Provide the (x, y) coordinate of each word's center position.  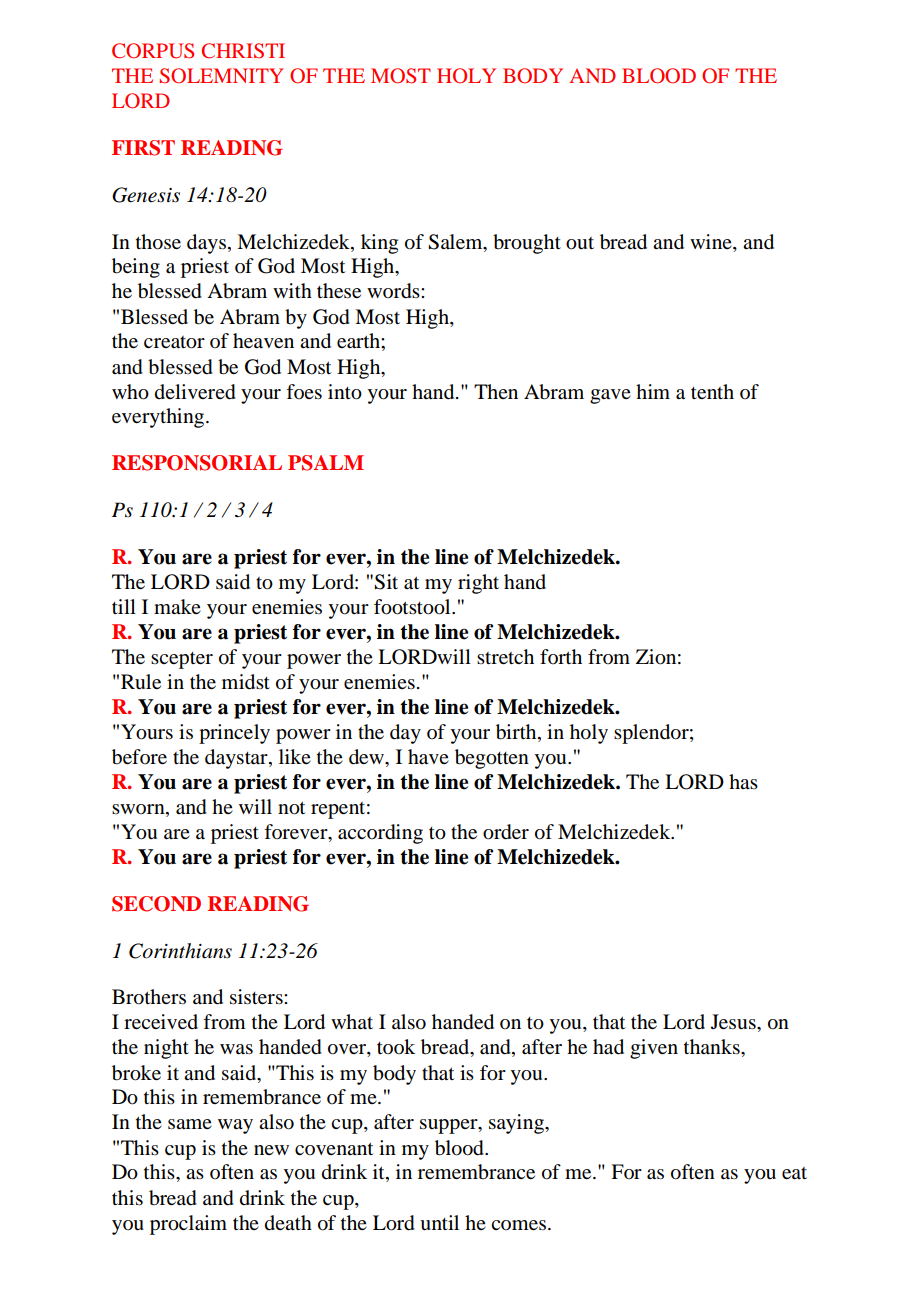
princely (234, 734)
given (654, 1049)
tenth (712, 391)
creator (174, 342)
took (396, 1046)
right (478, 584)
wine (712, 241)
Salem (456, 242)
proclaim (188, 1225)
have (428, 757)
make (177, 607)
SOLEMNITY (221, 76)
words (394, 291)
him (653, 391)
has (743, 782)
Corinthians (180, 951)
